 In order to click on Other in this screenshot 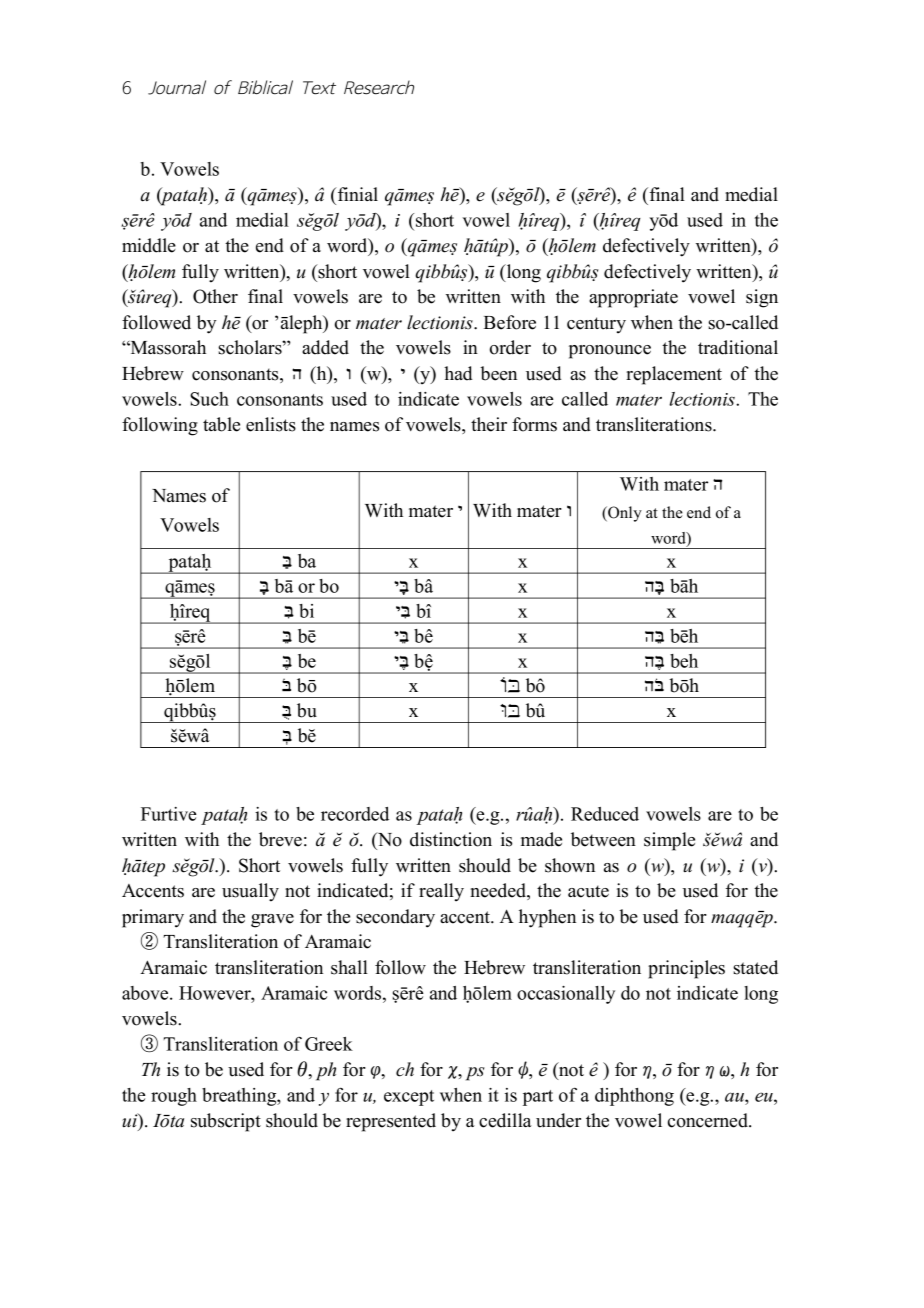, I will do `click(215, 296)`.
